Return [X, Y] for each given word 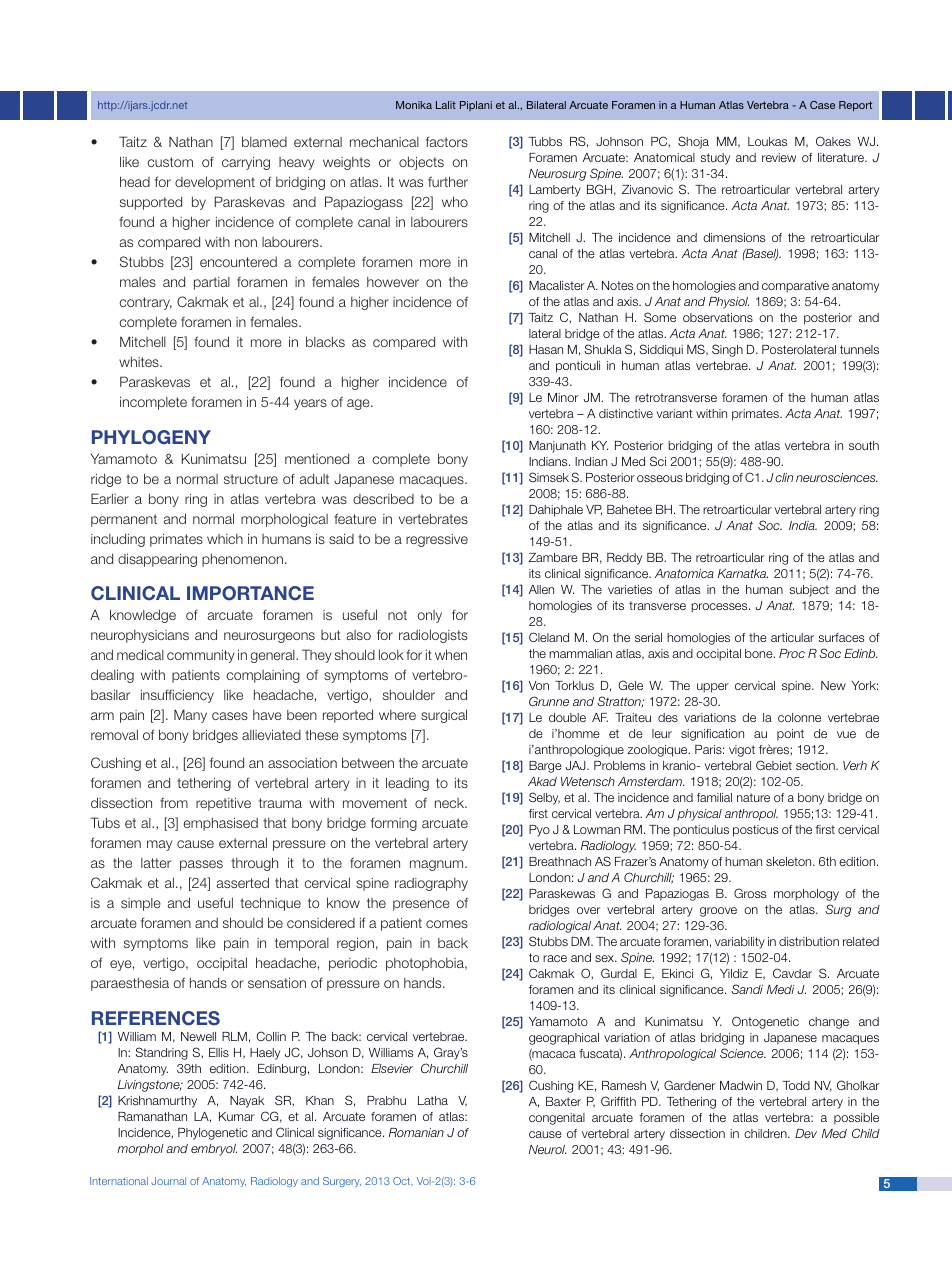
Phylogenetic [213, 1134]
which [225, 539]
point [790, 735]
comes [447, 924]
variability [740, 943]
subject [809, 591]
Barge [545, 767]
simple [141, 904]
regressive [437, 540]
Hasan [546, 349]
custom [170, 162]
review [779, 157]
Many [190, 716]
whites [140, 362]
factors [447, 141]
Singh [727, 350]
